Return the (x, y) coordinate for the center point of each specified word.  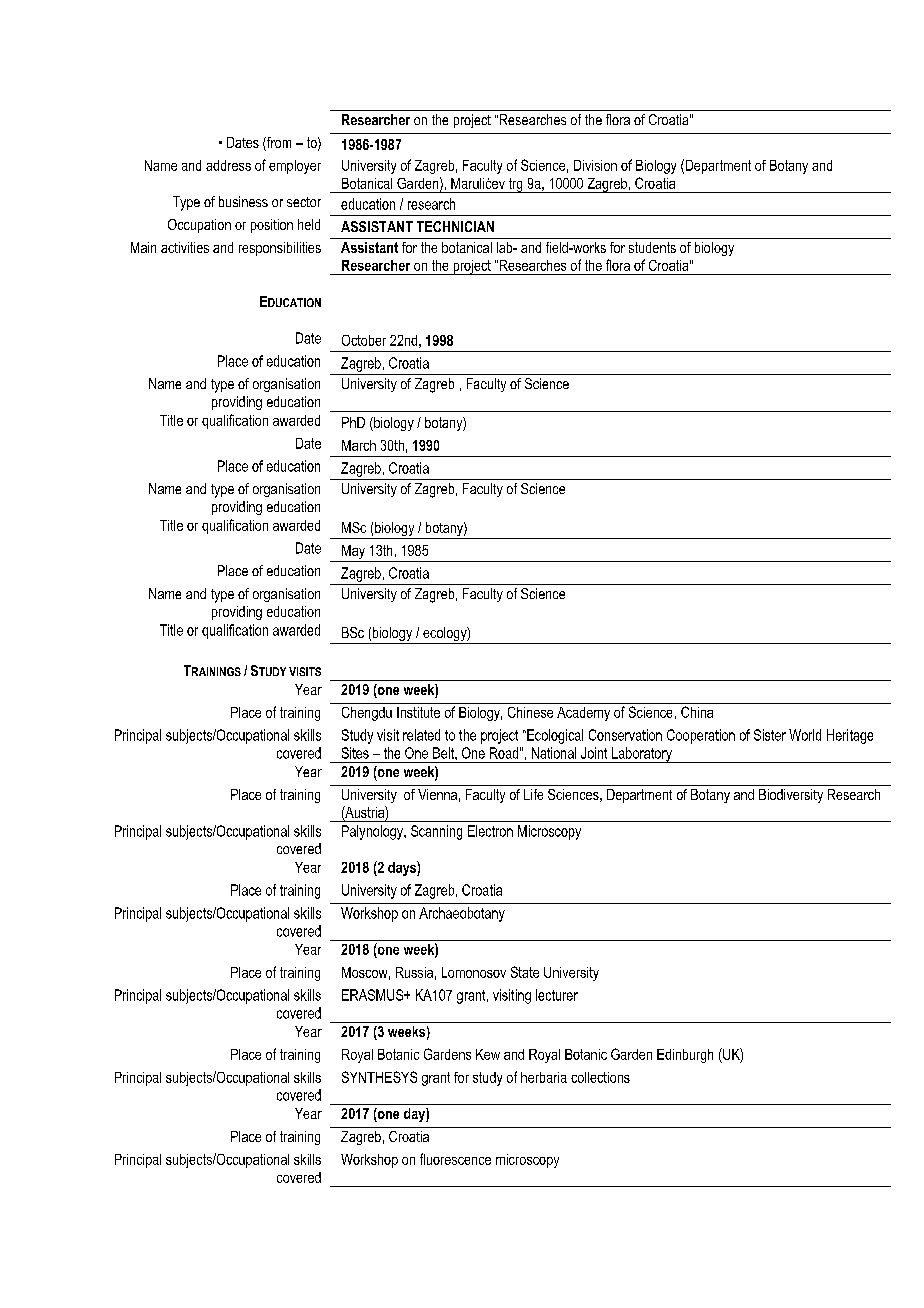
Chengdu (367, 714)
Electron (490, 831)
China (697, 712)
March (359, 445)
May (353, 552)
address (228, 165)
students (652, 247)
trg (515, 185)
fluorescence (455, 1159)
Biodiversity (791, 796)
